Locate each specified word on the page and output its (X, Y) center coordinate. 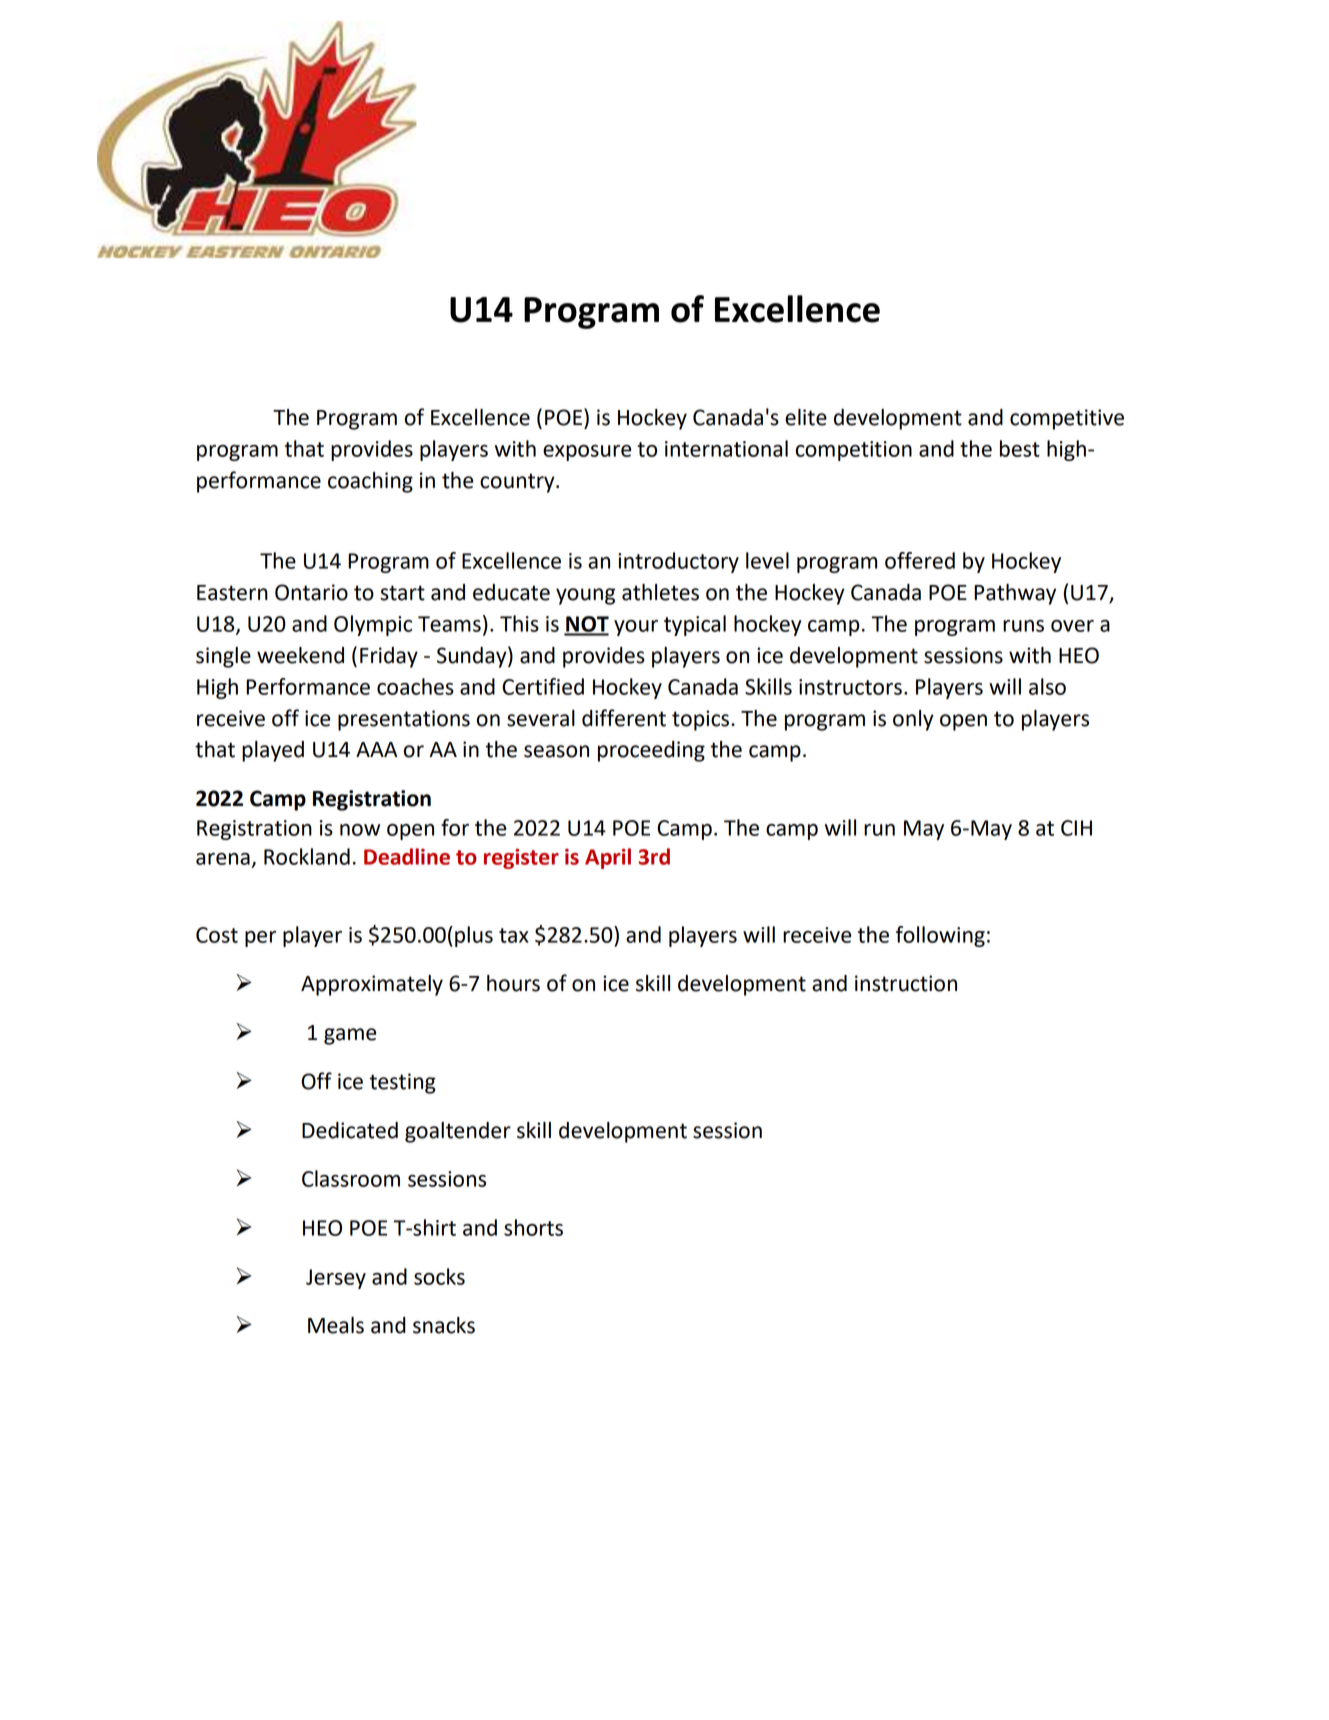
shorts (533, 1227)
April (608, 858)
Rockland (307, 856)
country (518, 483)
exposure (587, 453)
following (940, 936)
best (1020, 448)
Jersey (336, 1279)
